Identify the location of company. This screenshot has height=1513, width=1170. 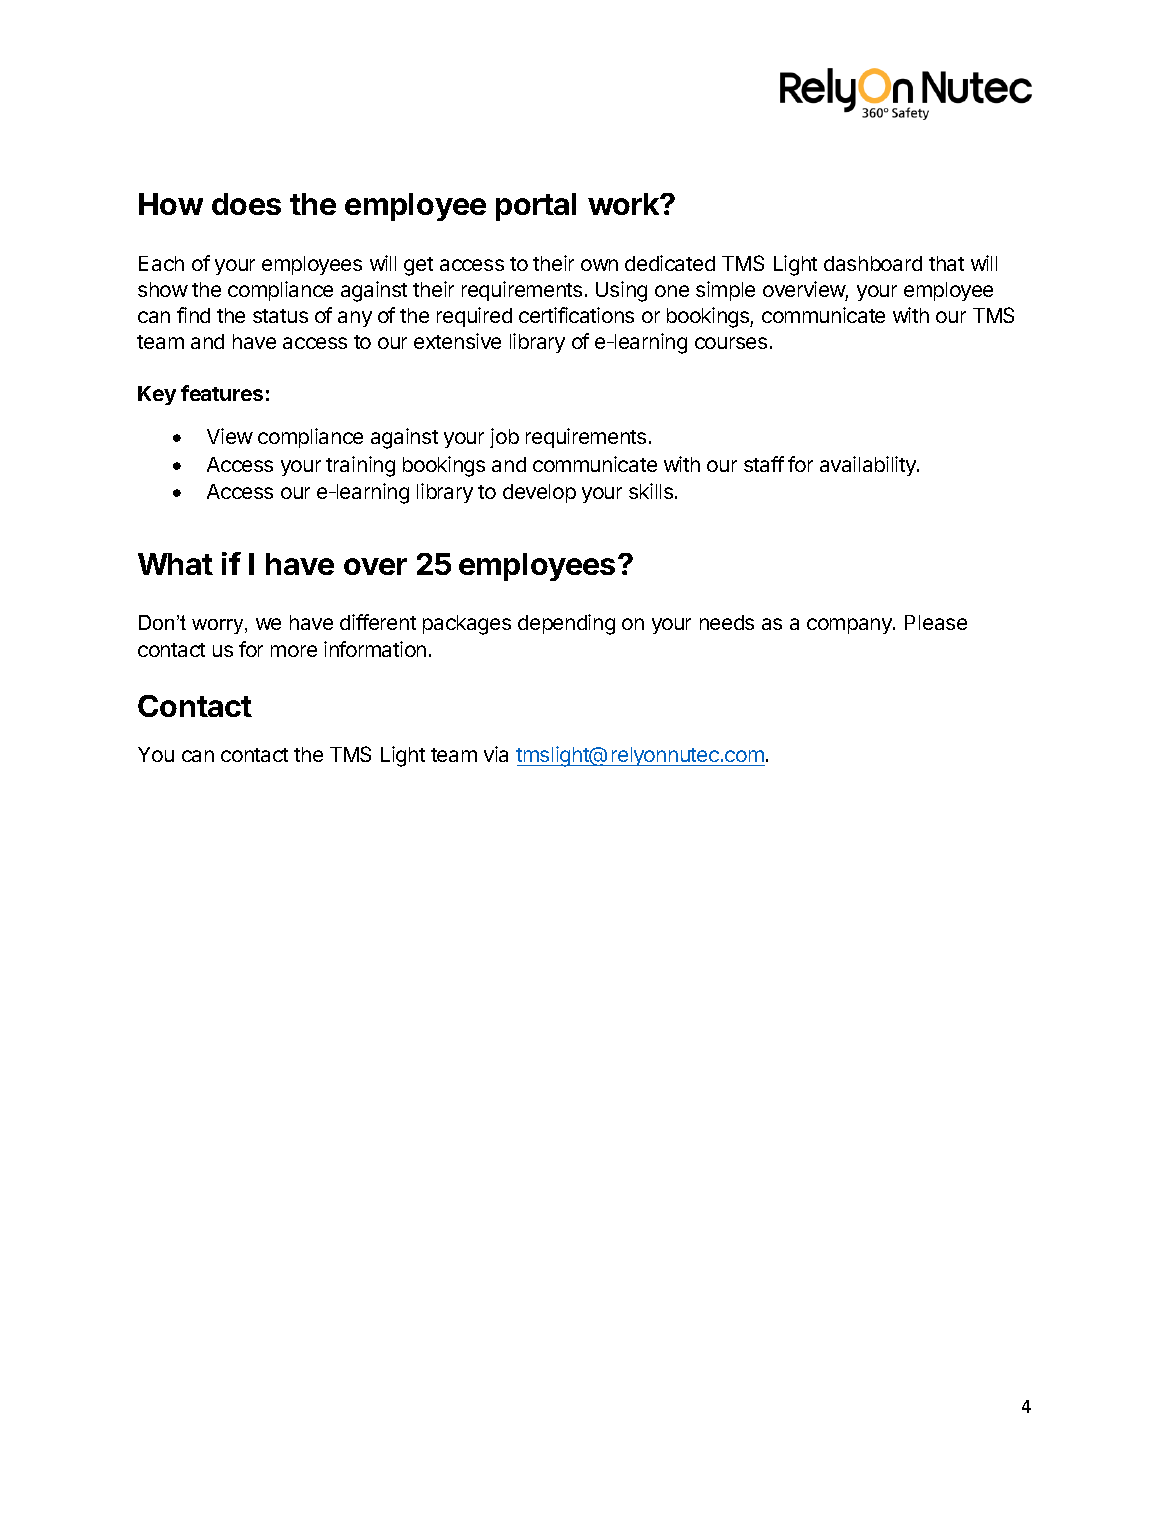
(850, 626).
